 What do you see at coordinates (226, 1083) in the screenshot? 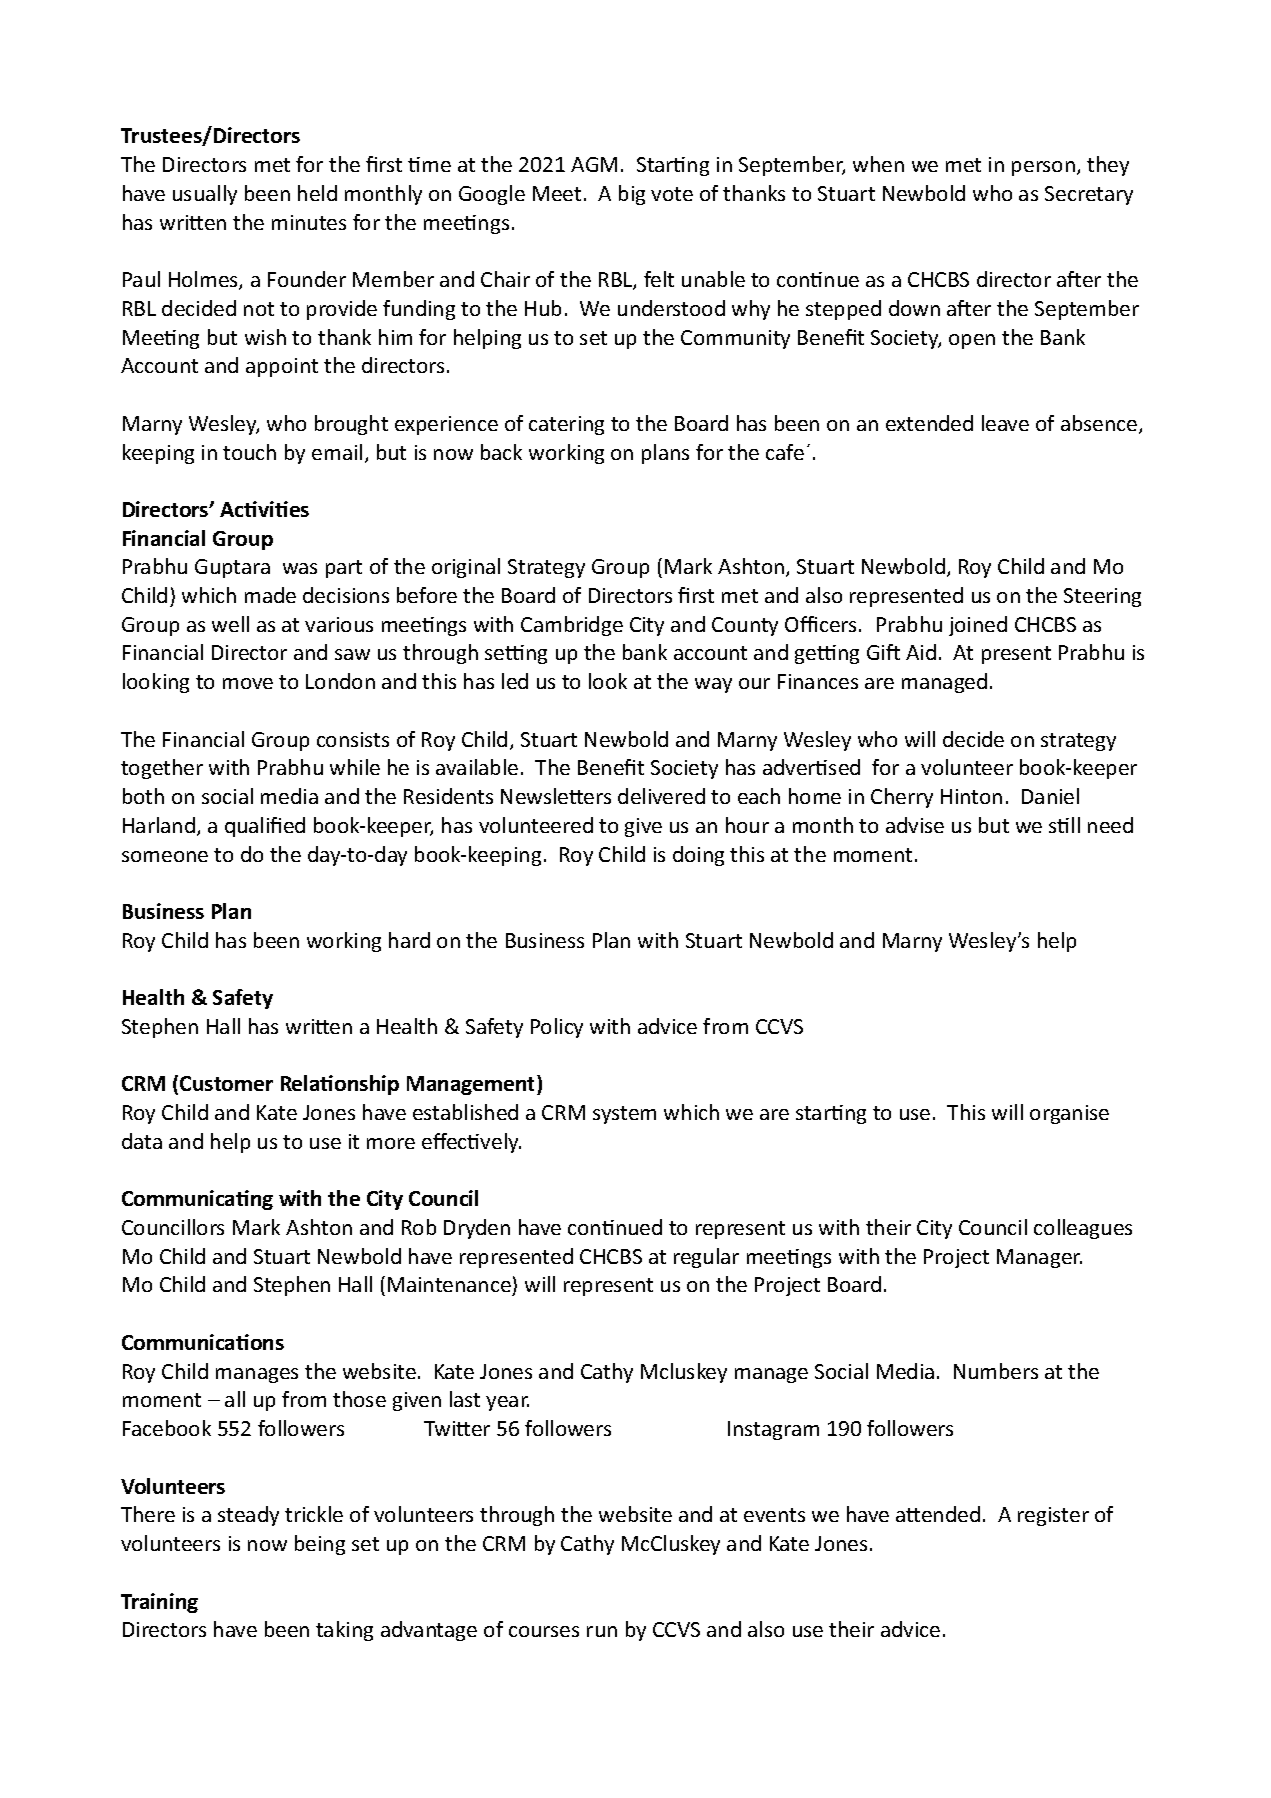
I see `Customer` at bounding box center [226, 1083].
